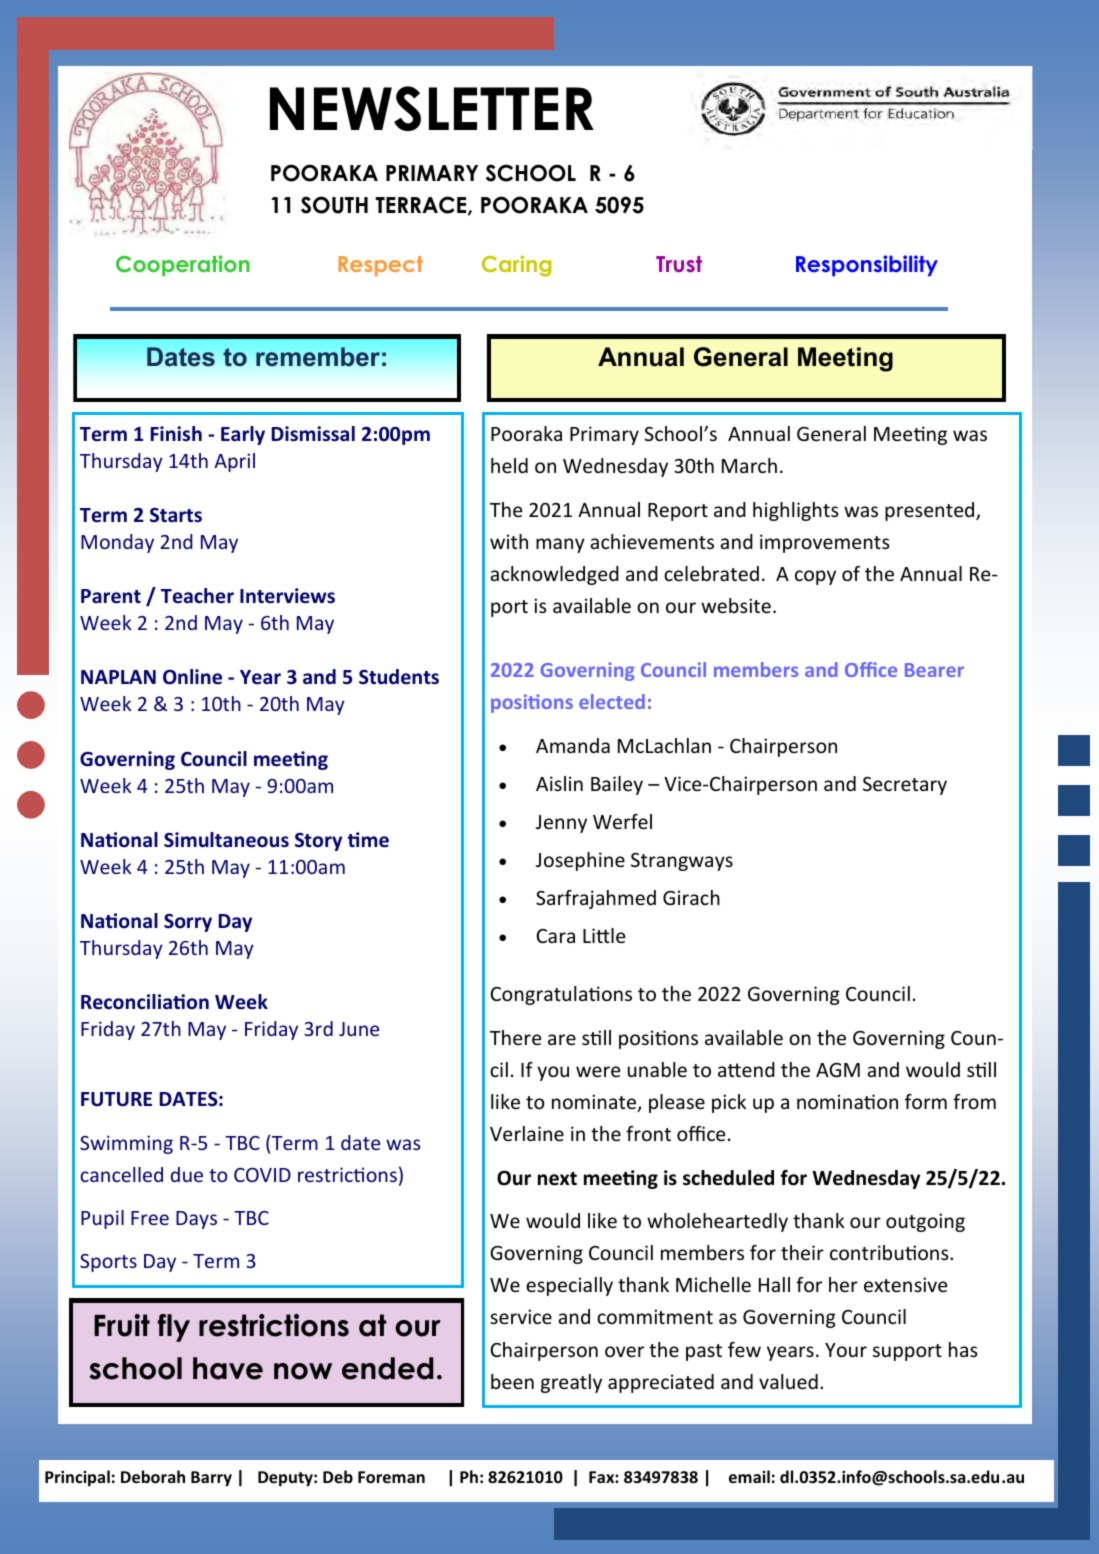  What do you see at coordinates (226, 840) in the screenshot?
I see `Simultaneous` at bounding box center [226, 840].
